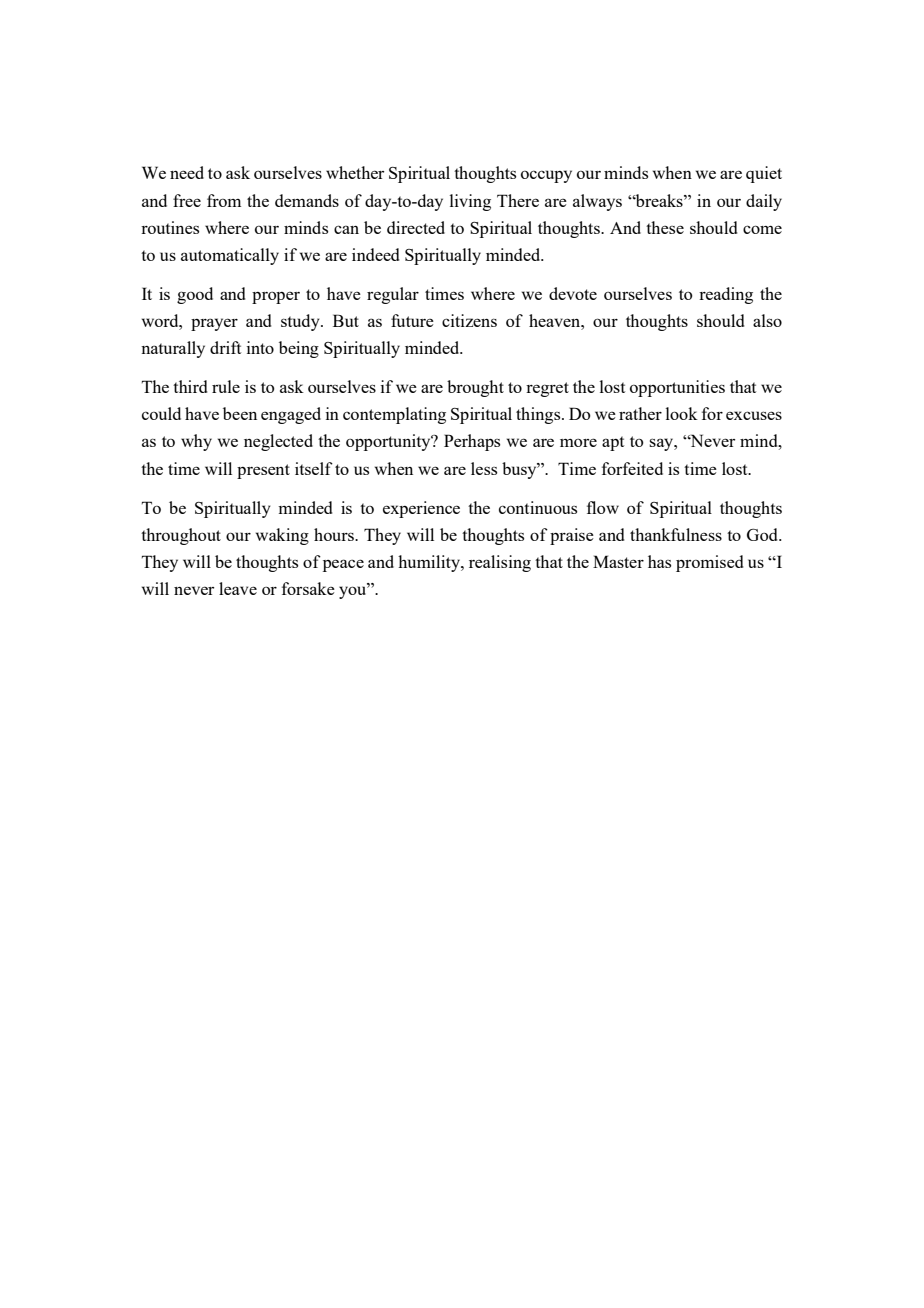 Image resolution: width=924 pixels, height=1308 pixels. Describe the element at coordinates (677, 388) in the screenshot. I see `opportunities` at that location.
